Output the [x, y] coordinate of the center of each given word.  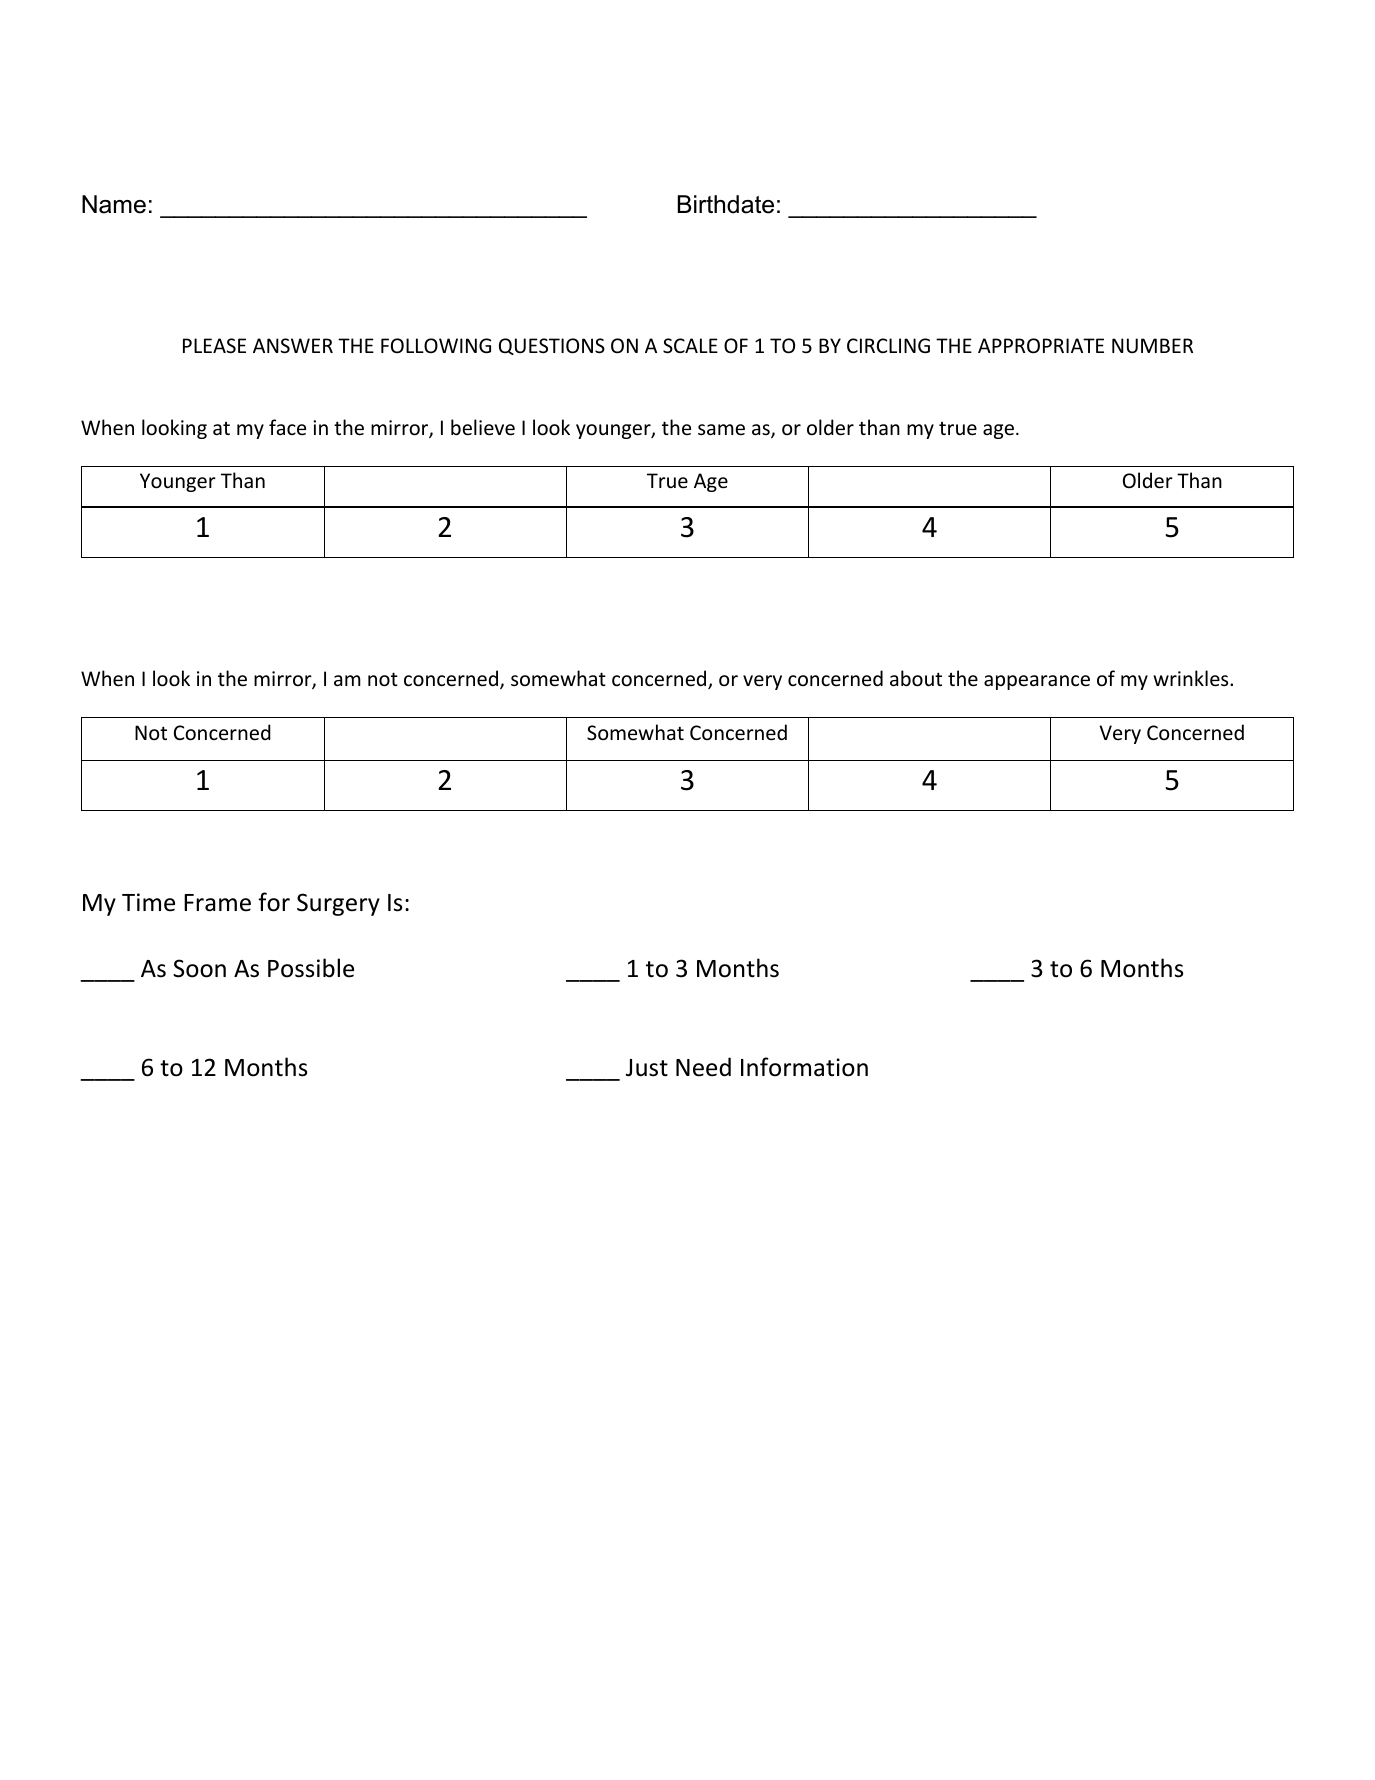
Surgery [338, 904]
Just [647, 1068]
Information [804, 1067]
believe [483, 427]
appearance [1037, 682]
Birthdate [726, 204]
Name [114, 204]
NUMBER [1152, 346]
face [287, 427]
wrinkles [1192, 678]
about [916, 678]
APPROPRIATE [1041, 346]
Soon [199, 968]
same [721, 430]
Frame [217, 903]
